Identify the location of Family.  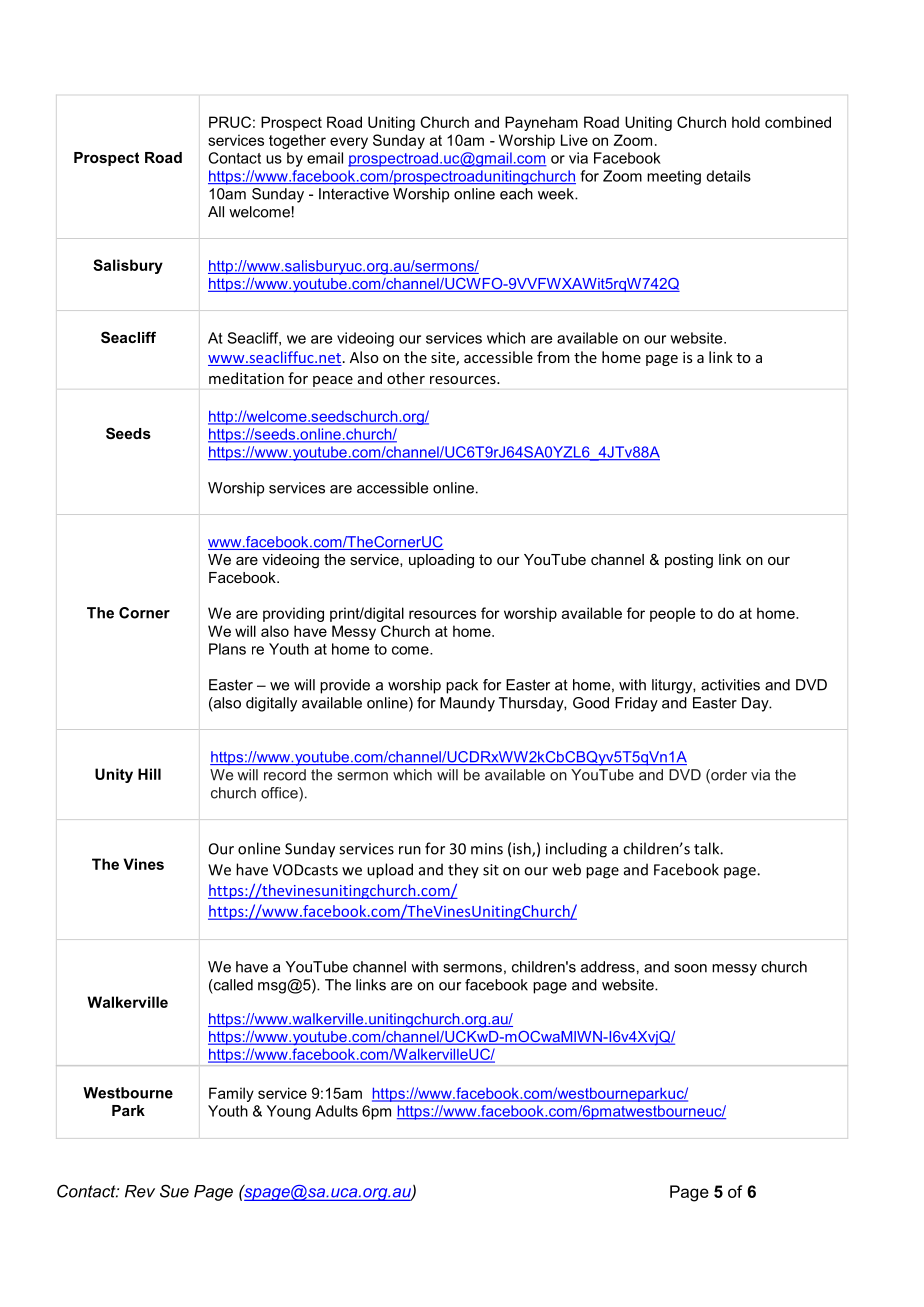
(231, 1094).
